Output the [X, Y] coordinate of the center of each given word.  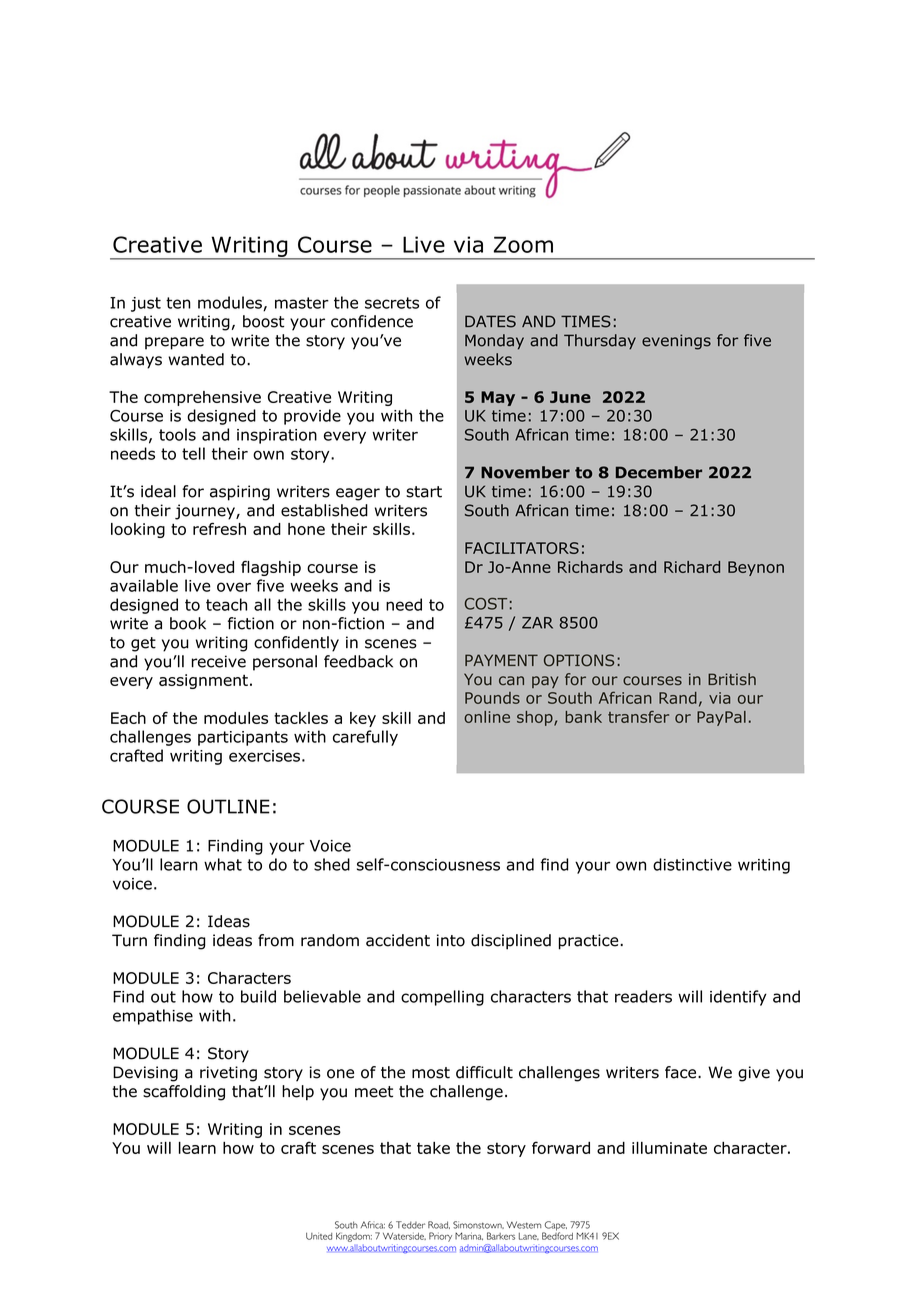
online [487, 717]
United [319, 1236]
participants [243, 738]
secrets [392, 303]
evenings [676, 342]
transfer [638, 717]
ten [178, 303]
